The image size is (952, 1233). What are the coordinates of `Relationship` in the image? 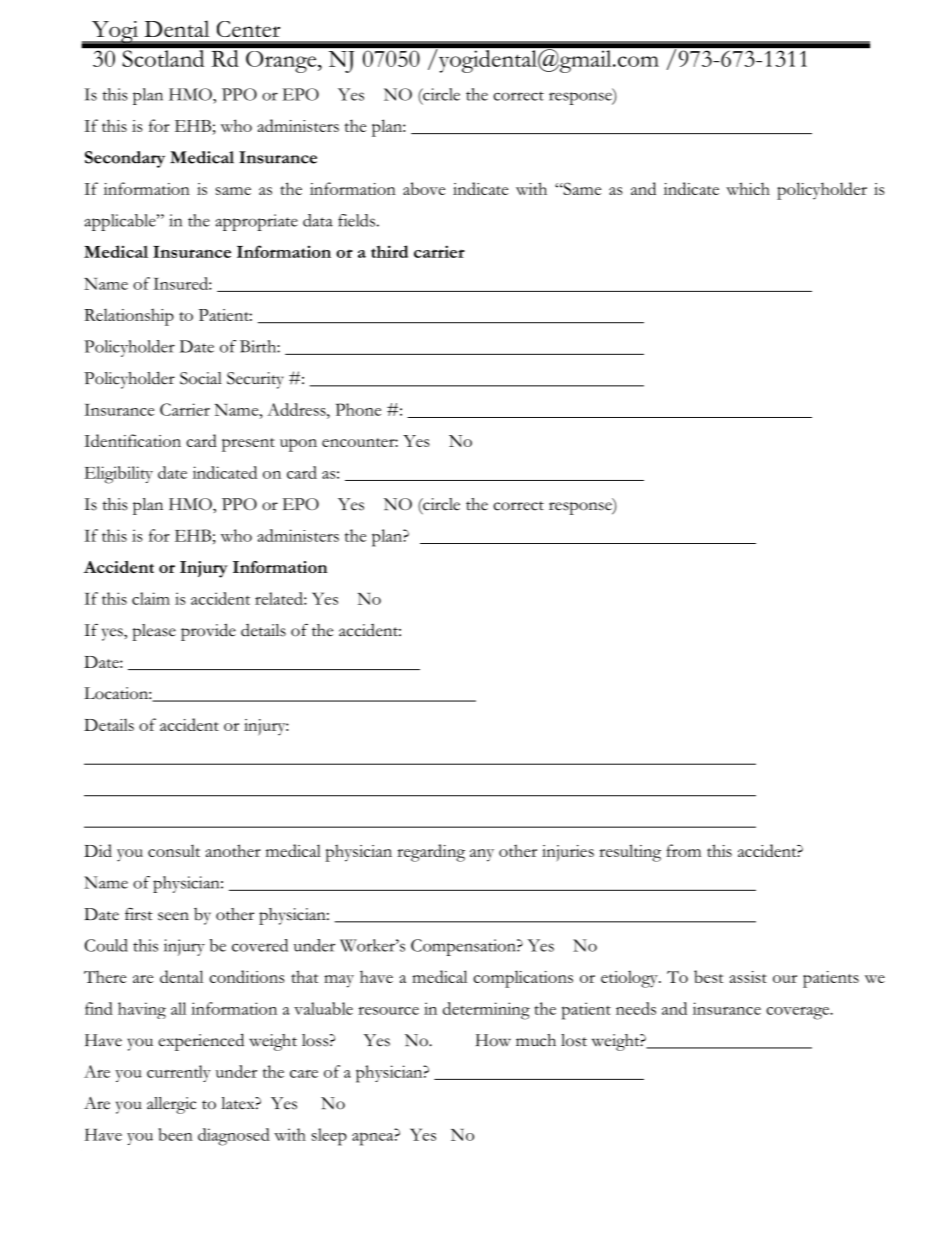 It's located at (129, 317).
